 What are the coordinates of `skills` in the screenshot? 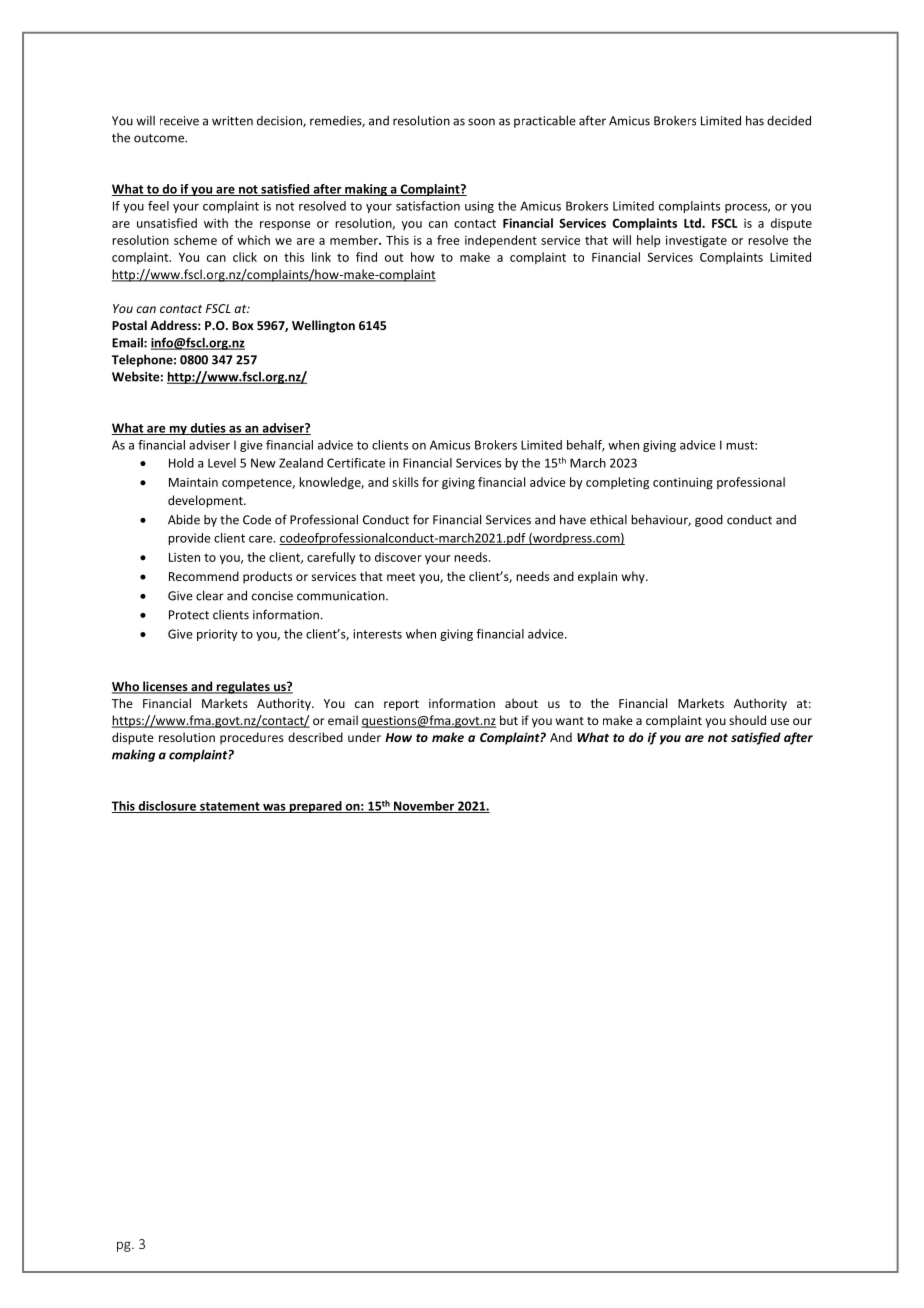 It's located at (405, 482).
